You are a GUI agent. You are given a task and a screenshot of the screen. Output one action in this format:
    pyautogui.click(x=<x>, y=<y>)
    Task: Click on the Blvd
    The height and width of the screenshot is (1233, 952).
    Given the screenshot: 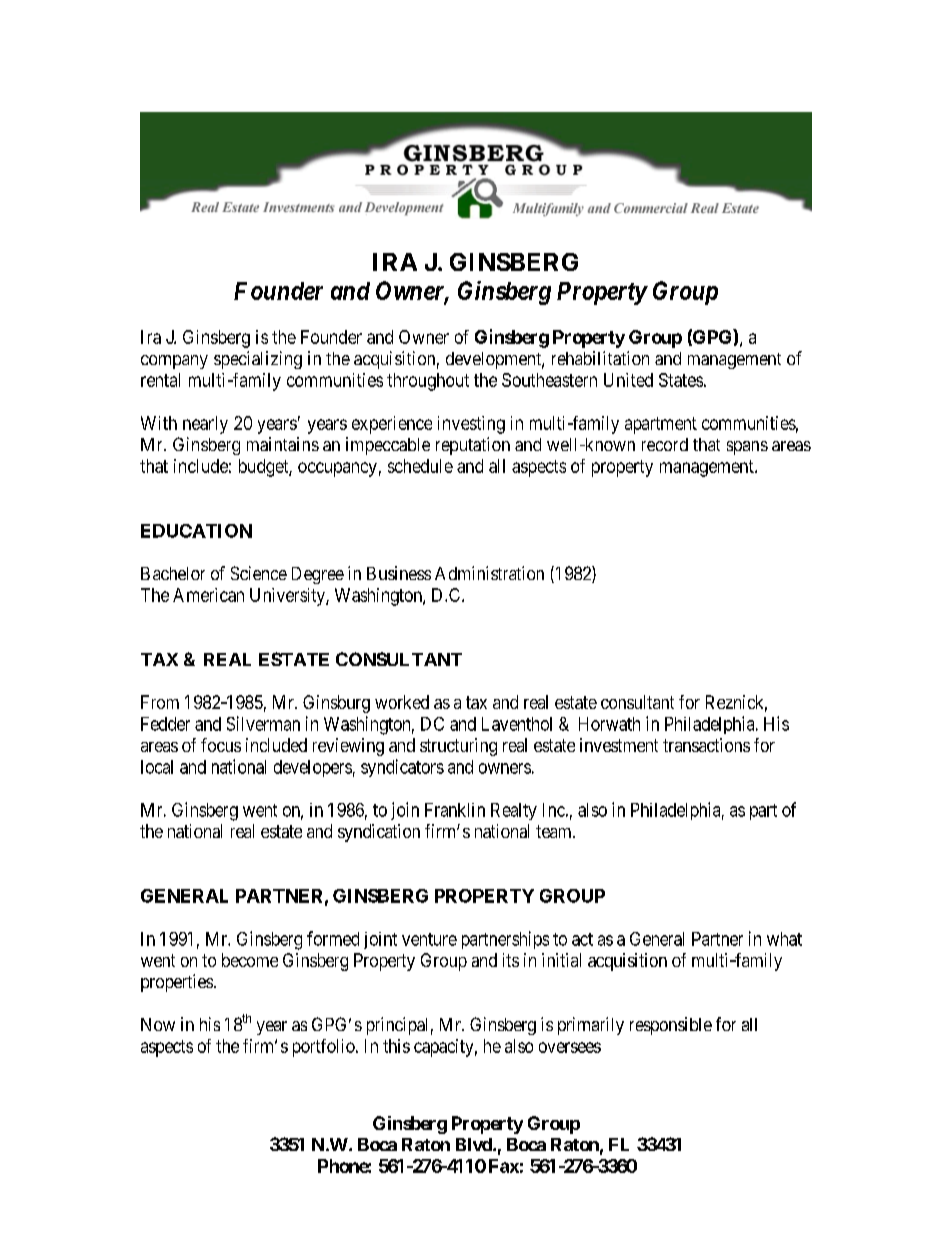 What is the action you would take?
    pyautogui.click(x=475, y=1144)
